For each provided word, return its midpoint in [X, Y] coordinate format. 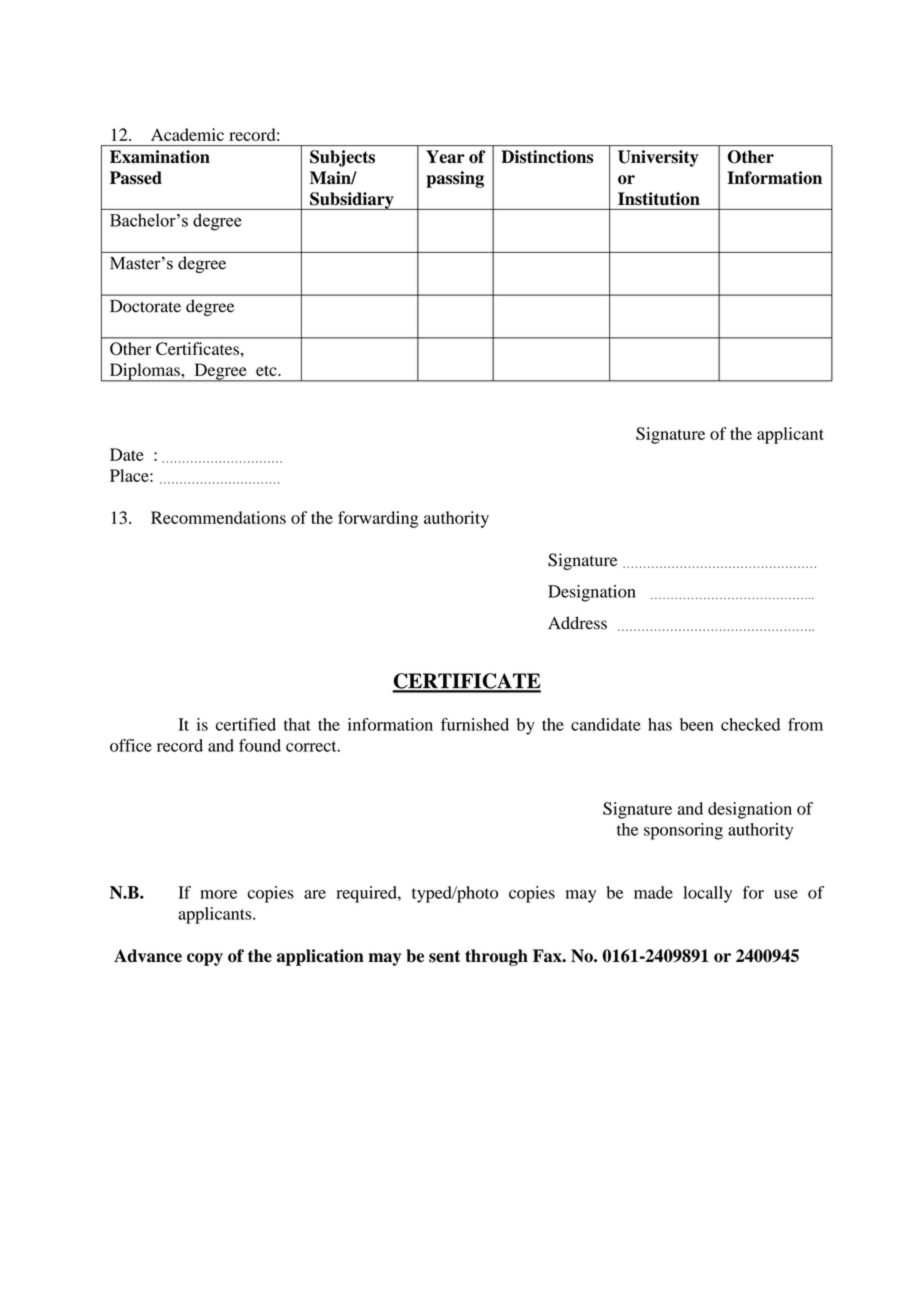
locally [707, 894]
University [658, 158]
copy [205, 959]
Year [445, 156]
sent [445, 956]
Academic [187, 134]
